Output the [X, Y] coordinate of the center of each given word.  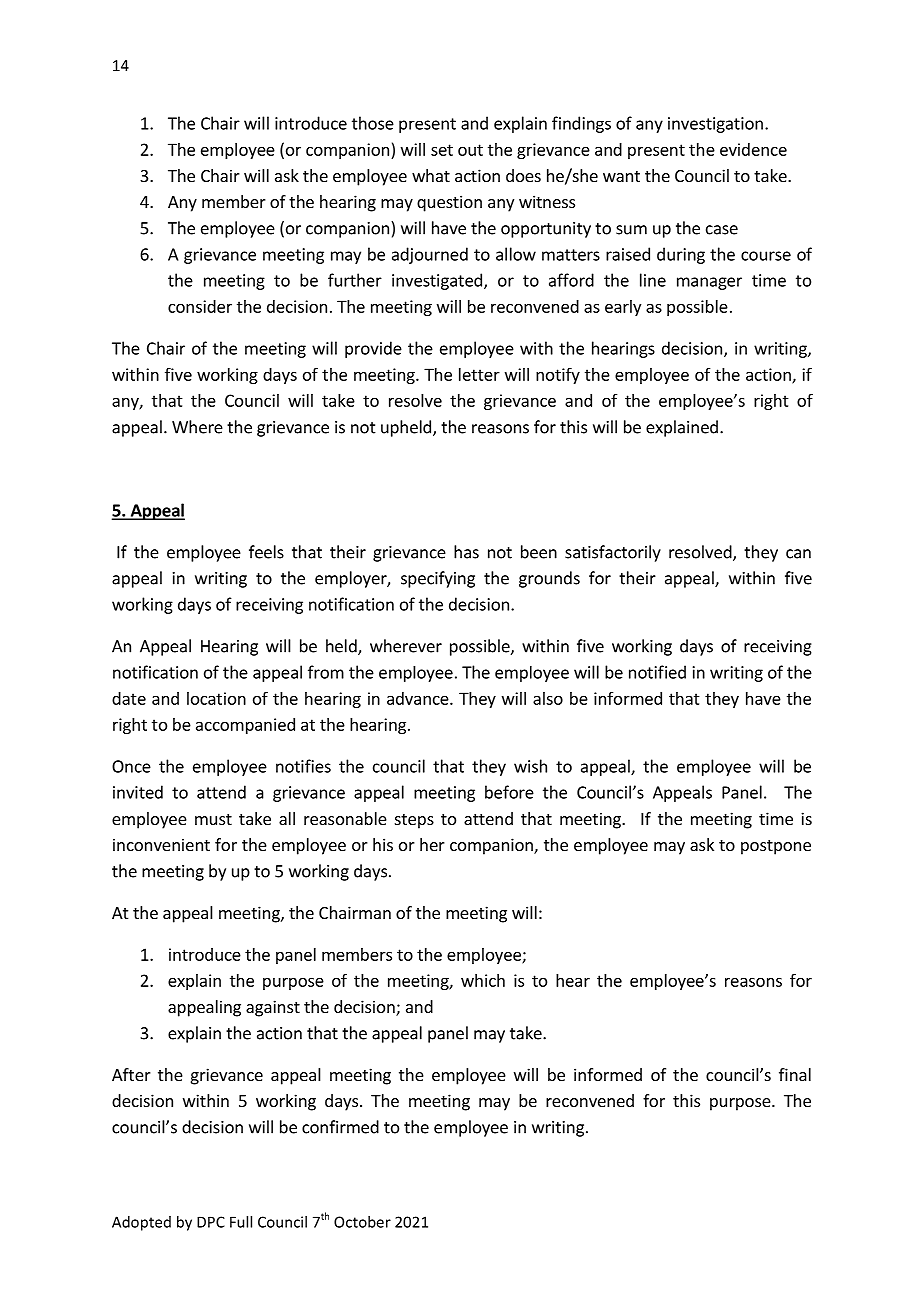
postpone [776, 847]
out [470, 150]
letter [479, 374]
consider [200, 306]
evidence [753, 149]
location [216, 698]
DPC [211, 1222]
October [362, 1222]
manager [709, 283]
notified [657, 672]
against [273, 1008]
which [483, 980]
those [373, 123]
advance [419, 698]
